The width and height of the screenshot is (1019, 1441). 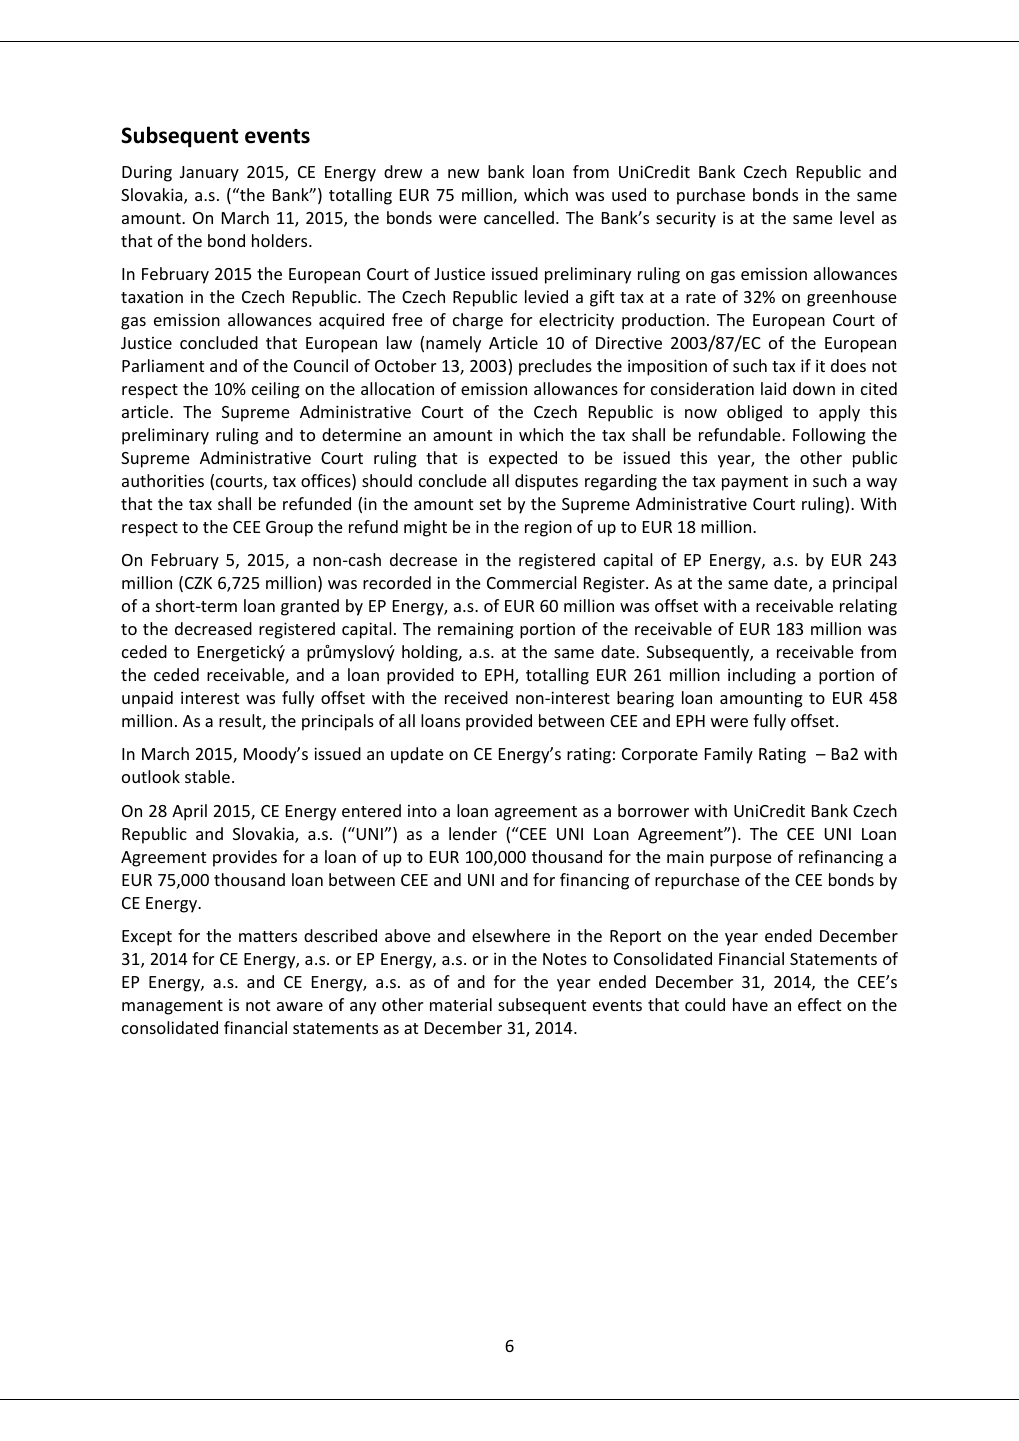 I want to click on relating, so click(x=868, y=607).
